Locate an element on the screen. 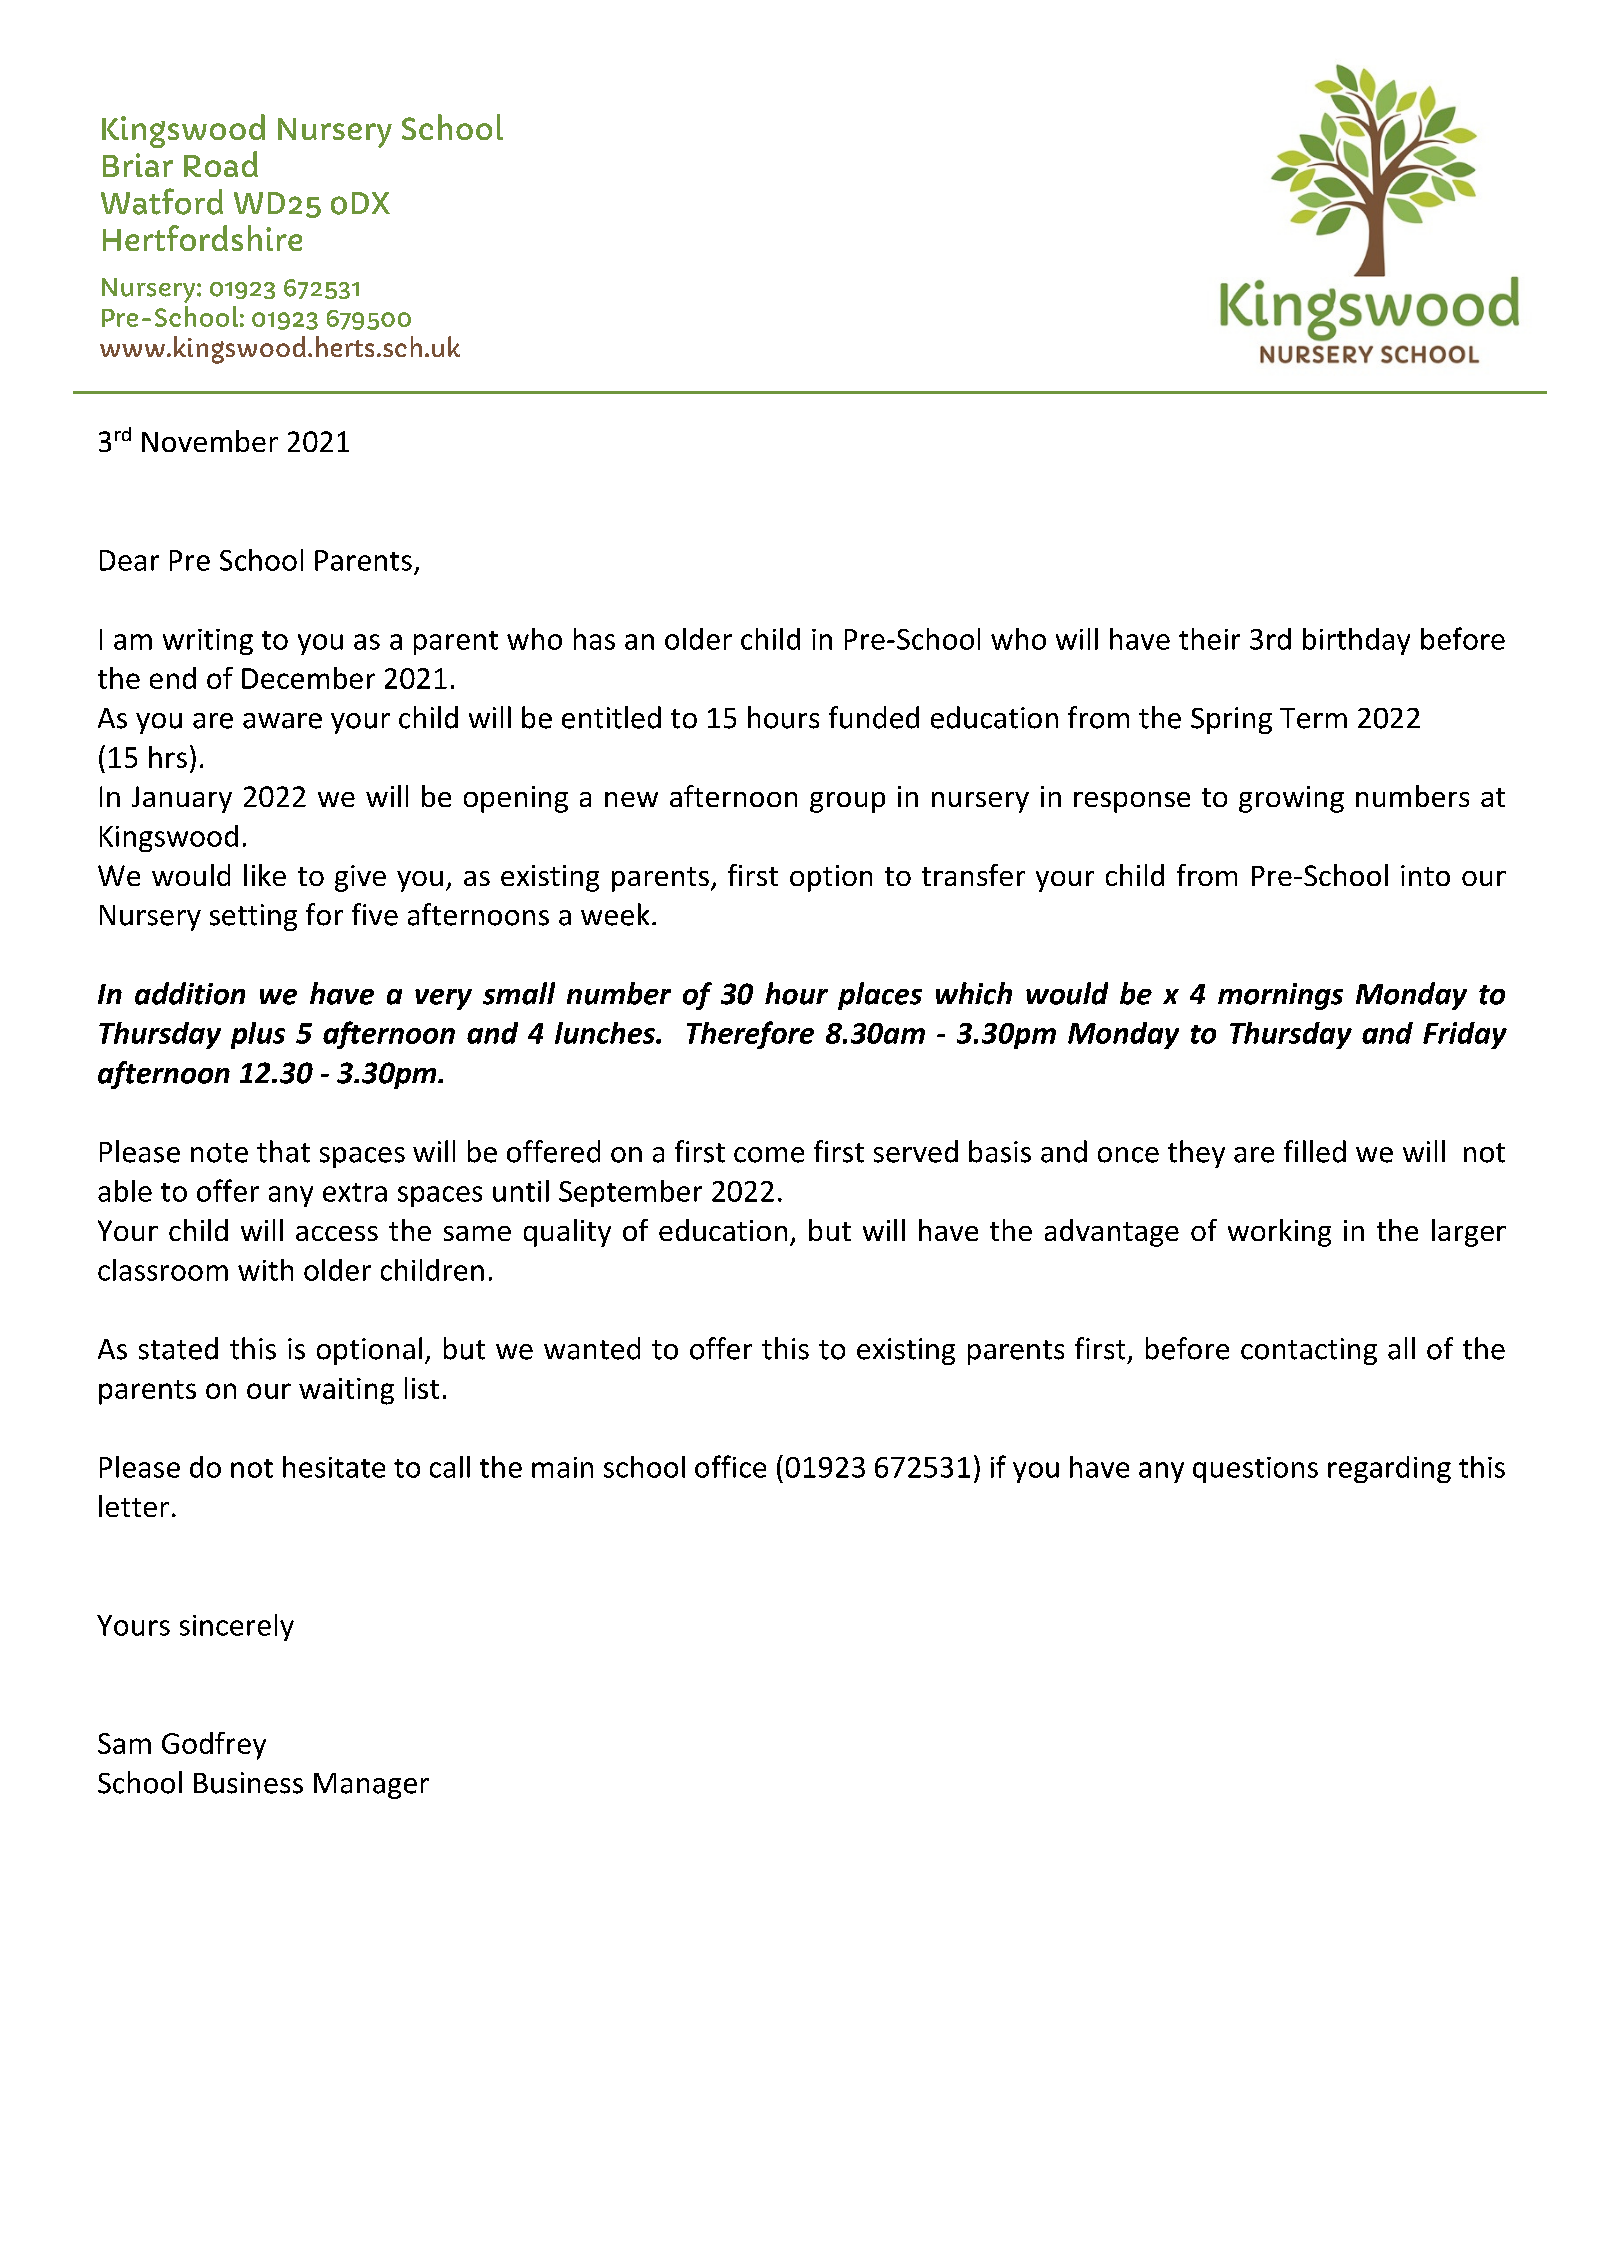 Image resolution: width=1602 pixels, height=2267 pixels. Manager is located at coordinates (371, 1786).
